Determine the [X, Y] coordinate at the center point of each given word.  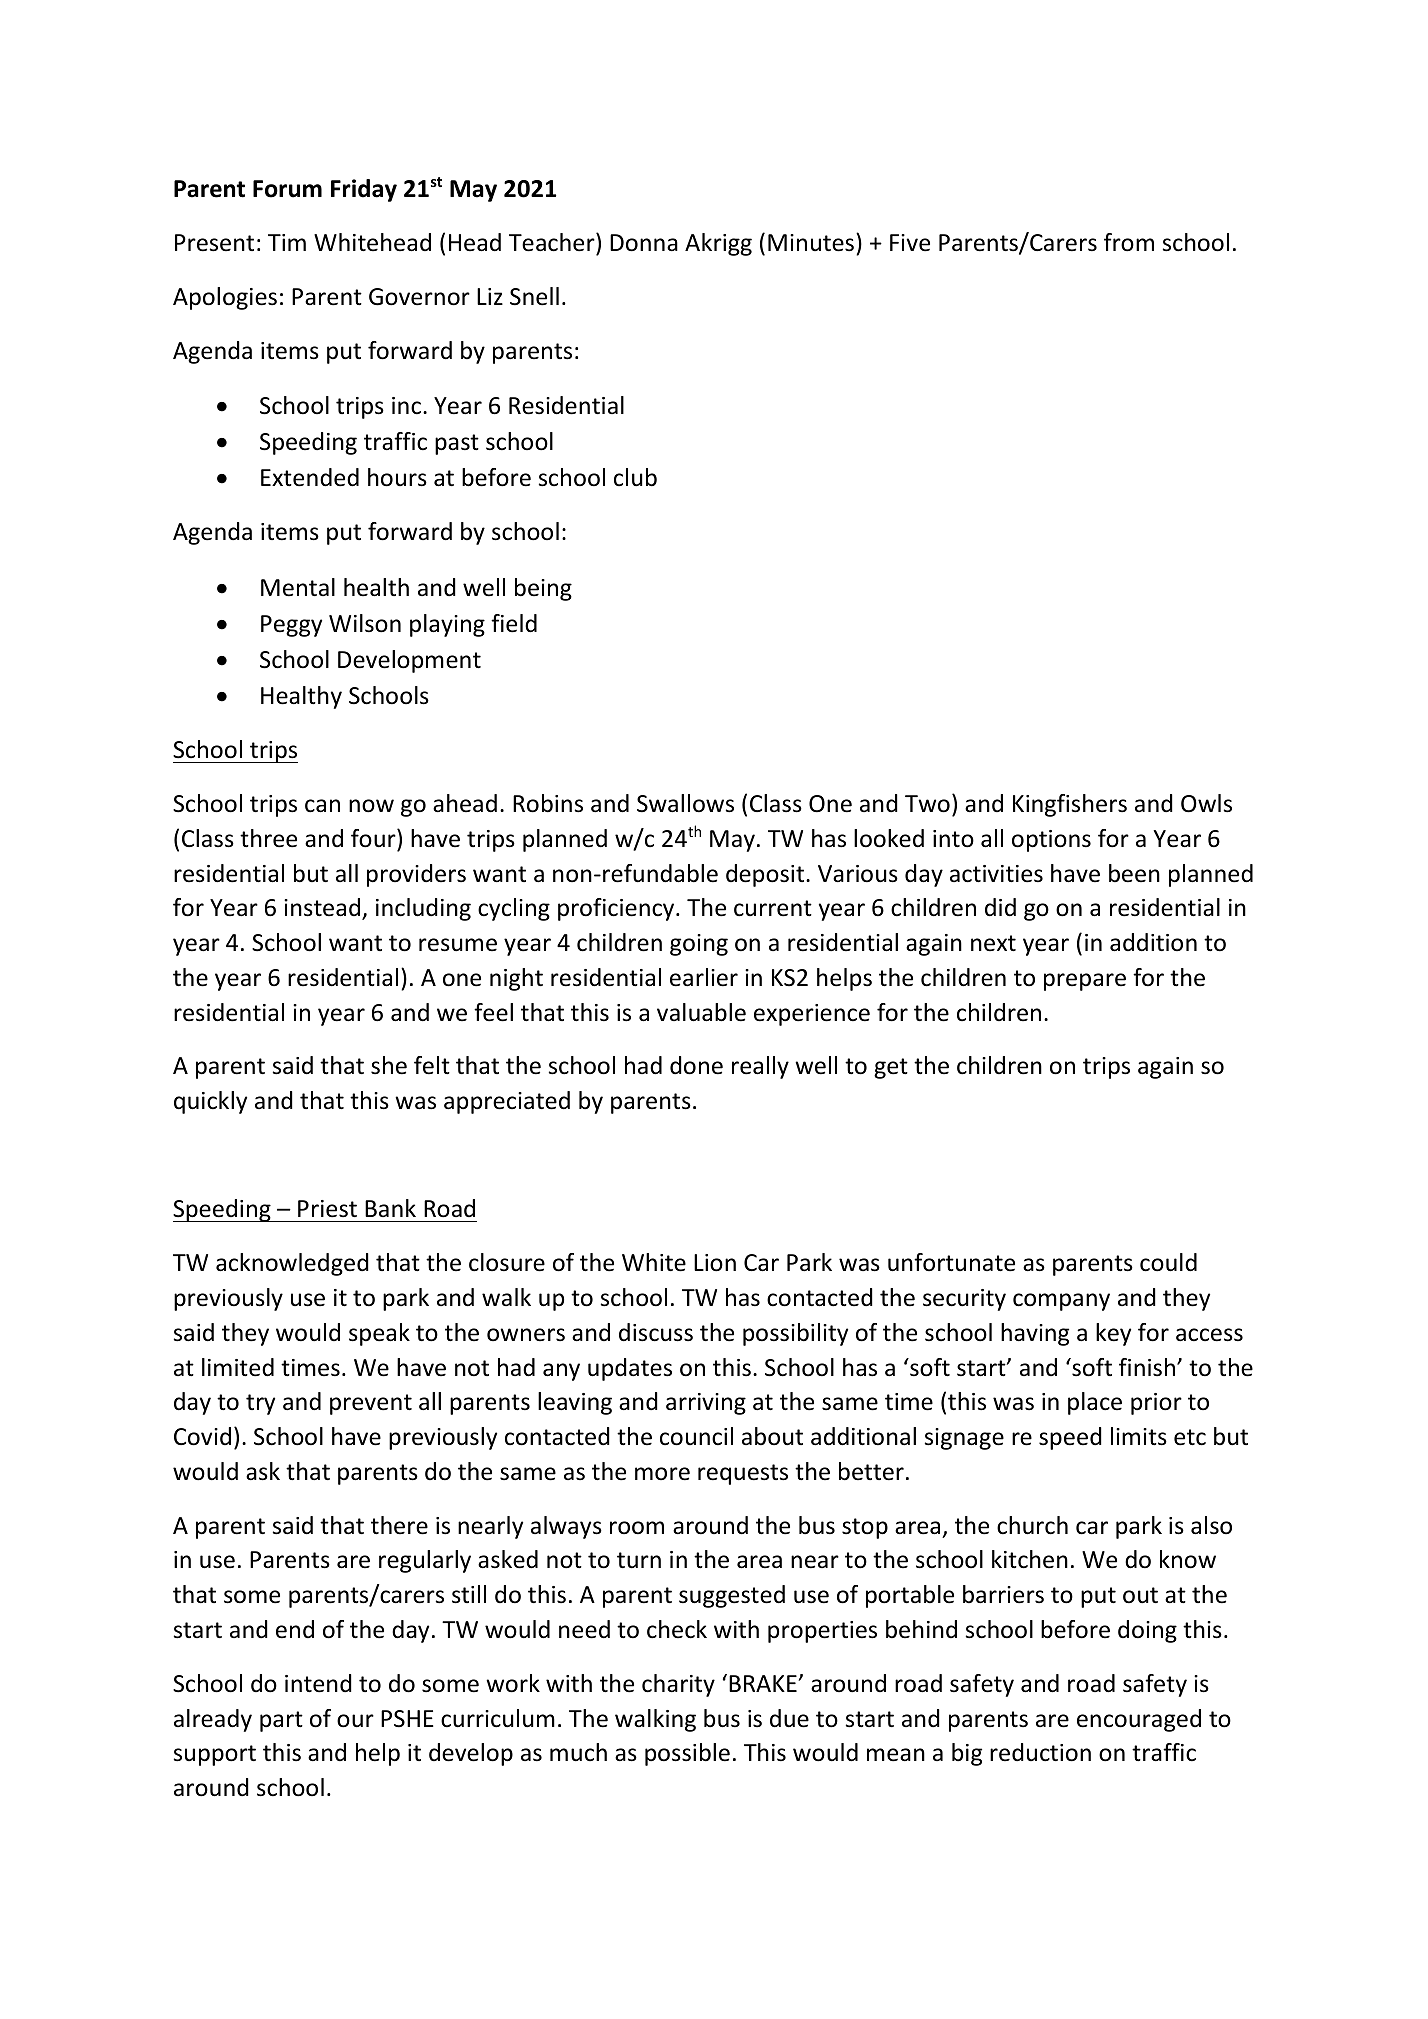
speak [379, 1334]
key [1113, 1334]
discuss [656, 1332]
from [1129, 242]
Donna [644, 243]
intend [318, 1683]
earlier [704, 977]
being [543, 589]
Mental [298, 587]
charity [678, 1685]
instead [322, 907]
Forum [287, 189]
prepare [1085, 982]
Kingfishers [1070, 805]
